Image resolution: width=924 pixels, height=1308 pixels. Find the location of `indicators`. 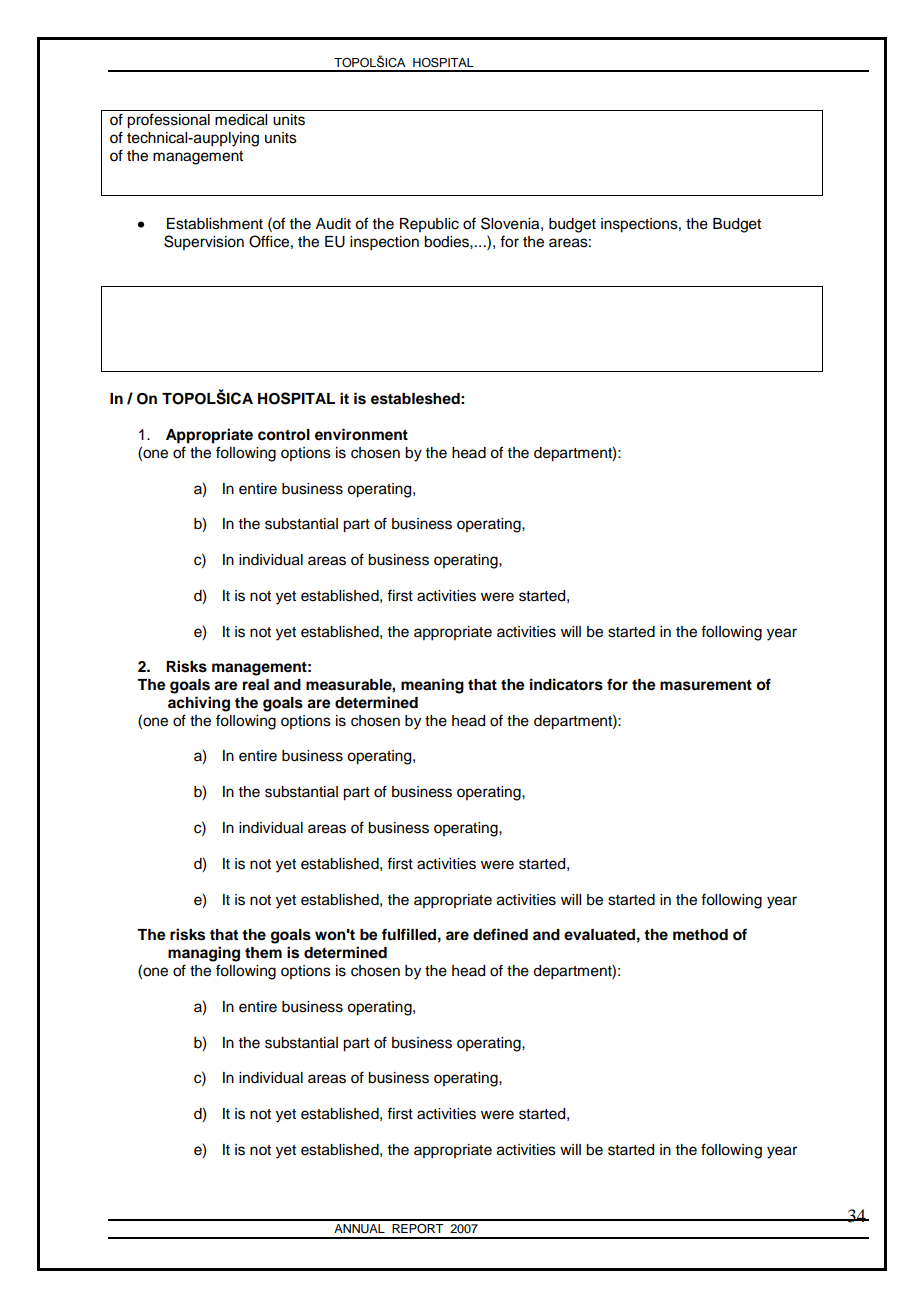

indicators is located at coordinates (566, 684).
